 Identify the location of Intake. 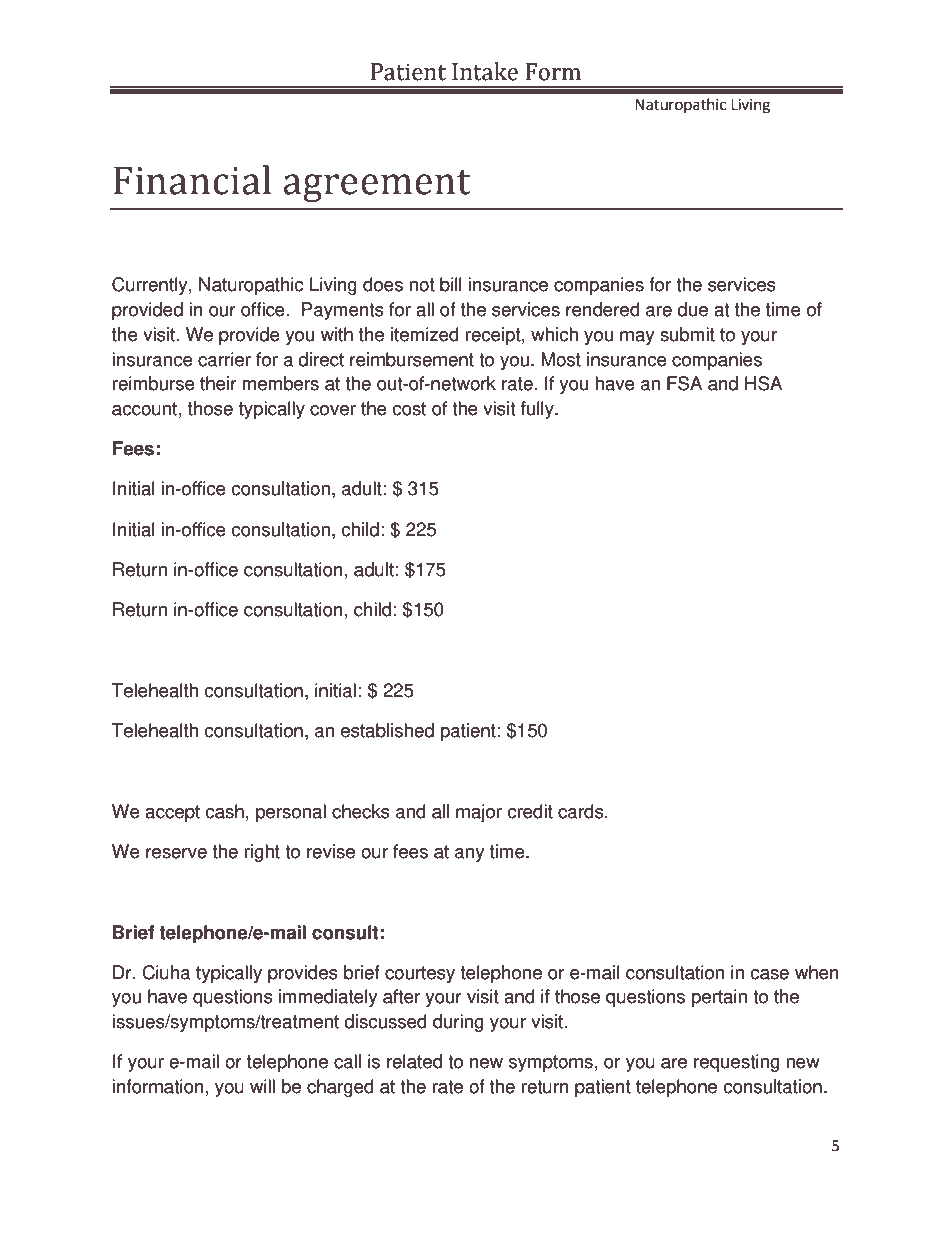
(485, 71).
